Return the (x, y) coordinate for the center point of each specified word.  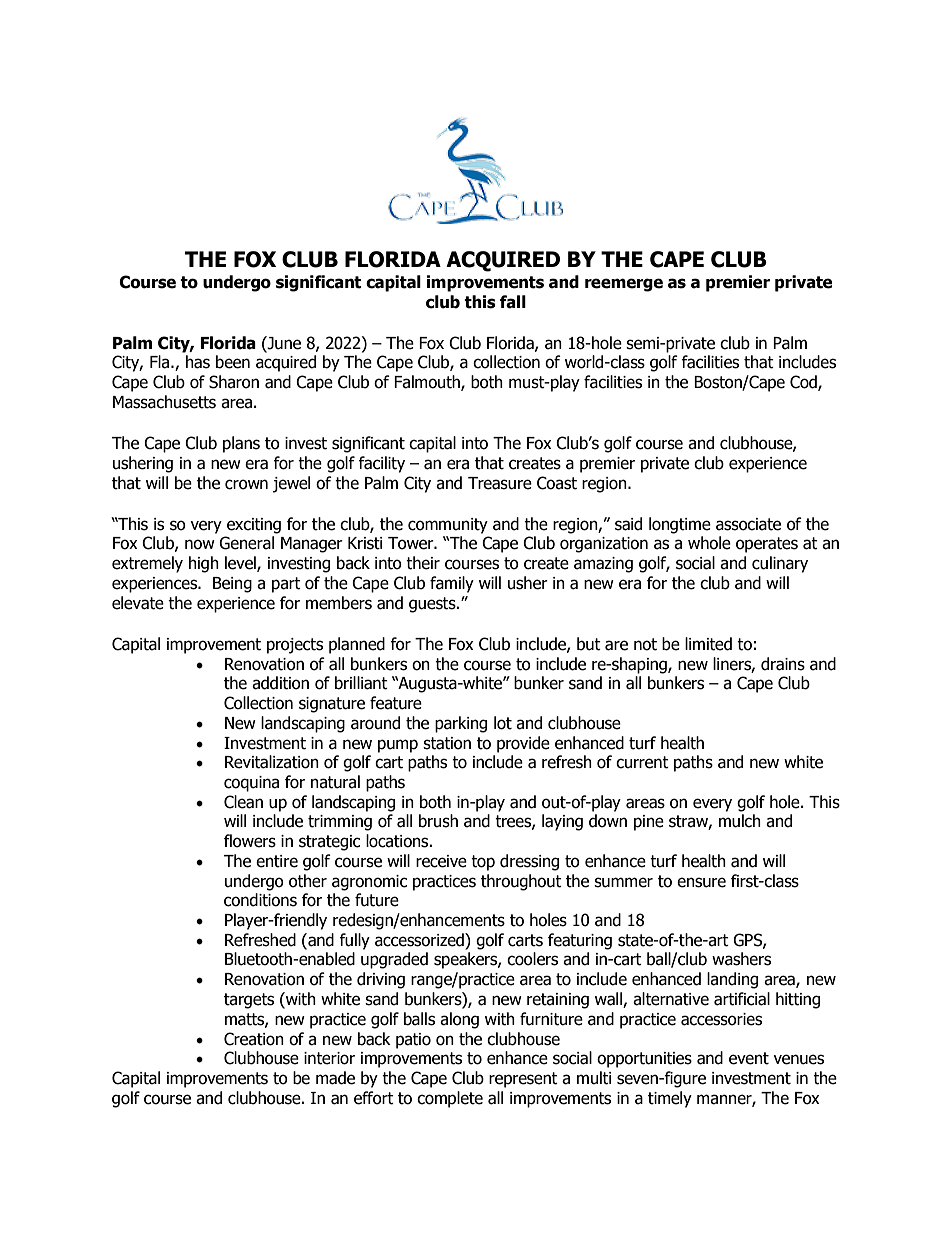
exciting (254, 526)
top (483, 863)
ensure (701, 882)
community (448, 526)
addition (280, 683)
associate (748, 524)
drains (783, 664)
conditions (260, 900)
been (233, 362)
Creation (254, 1039)
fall (513, 302)
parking (461, 724)
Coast (557, 483)
